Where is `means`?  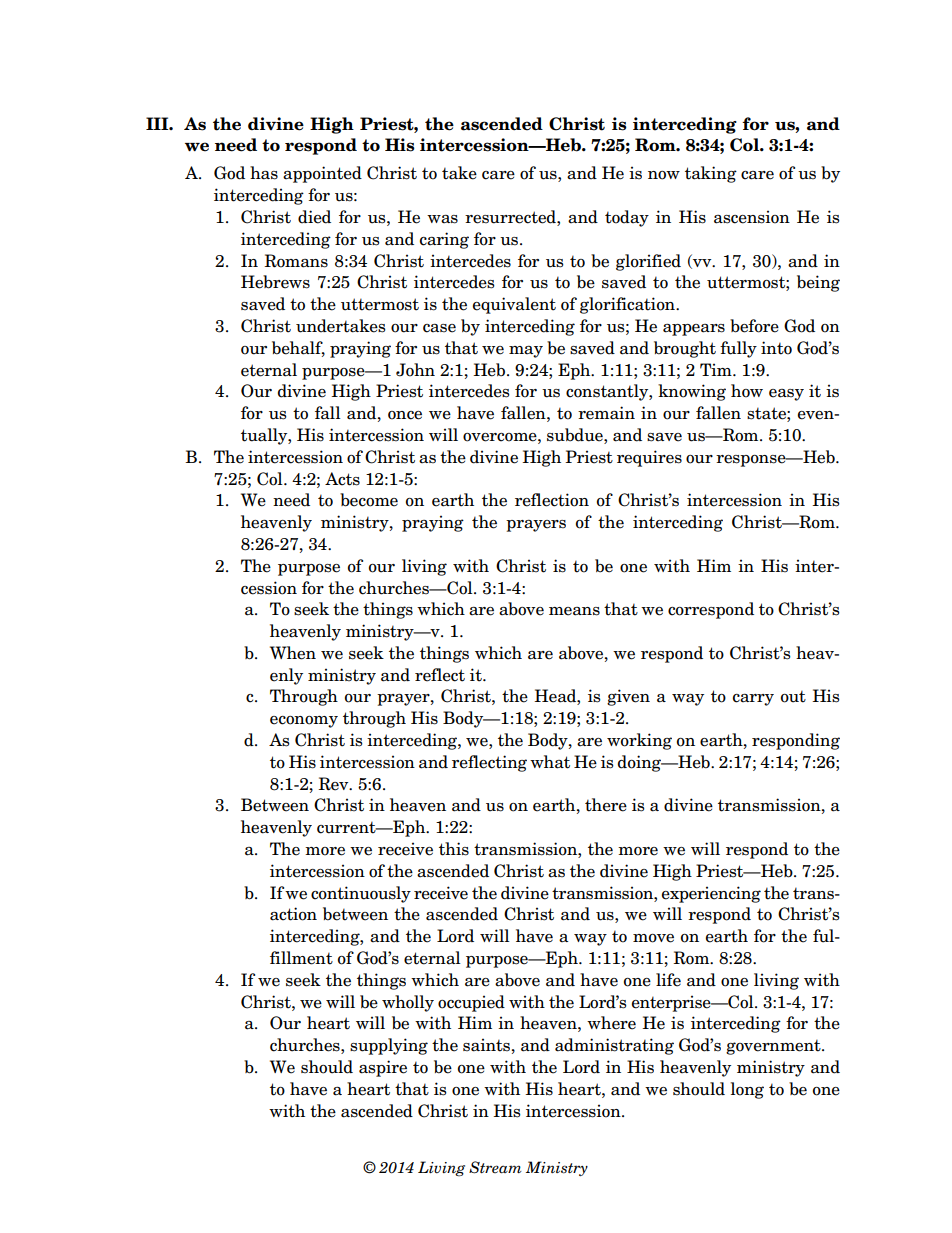
means is located at coordinates (574, 611).
